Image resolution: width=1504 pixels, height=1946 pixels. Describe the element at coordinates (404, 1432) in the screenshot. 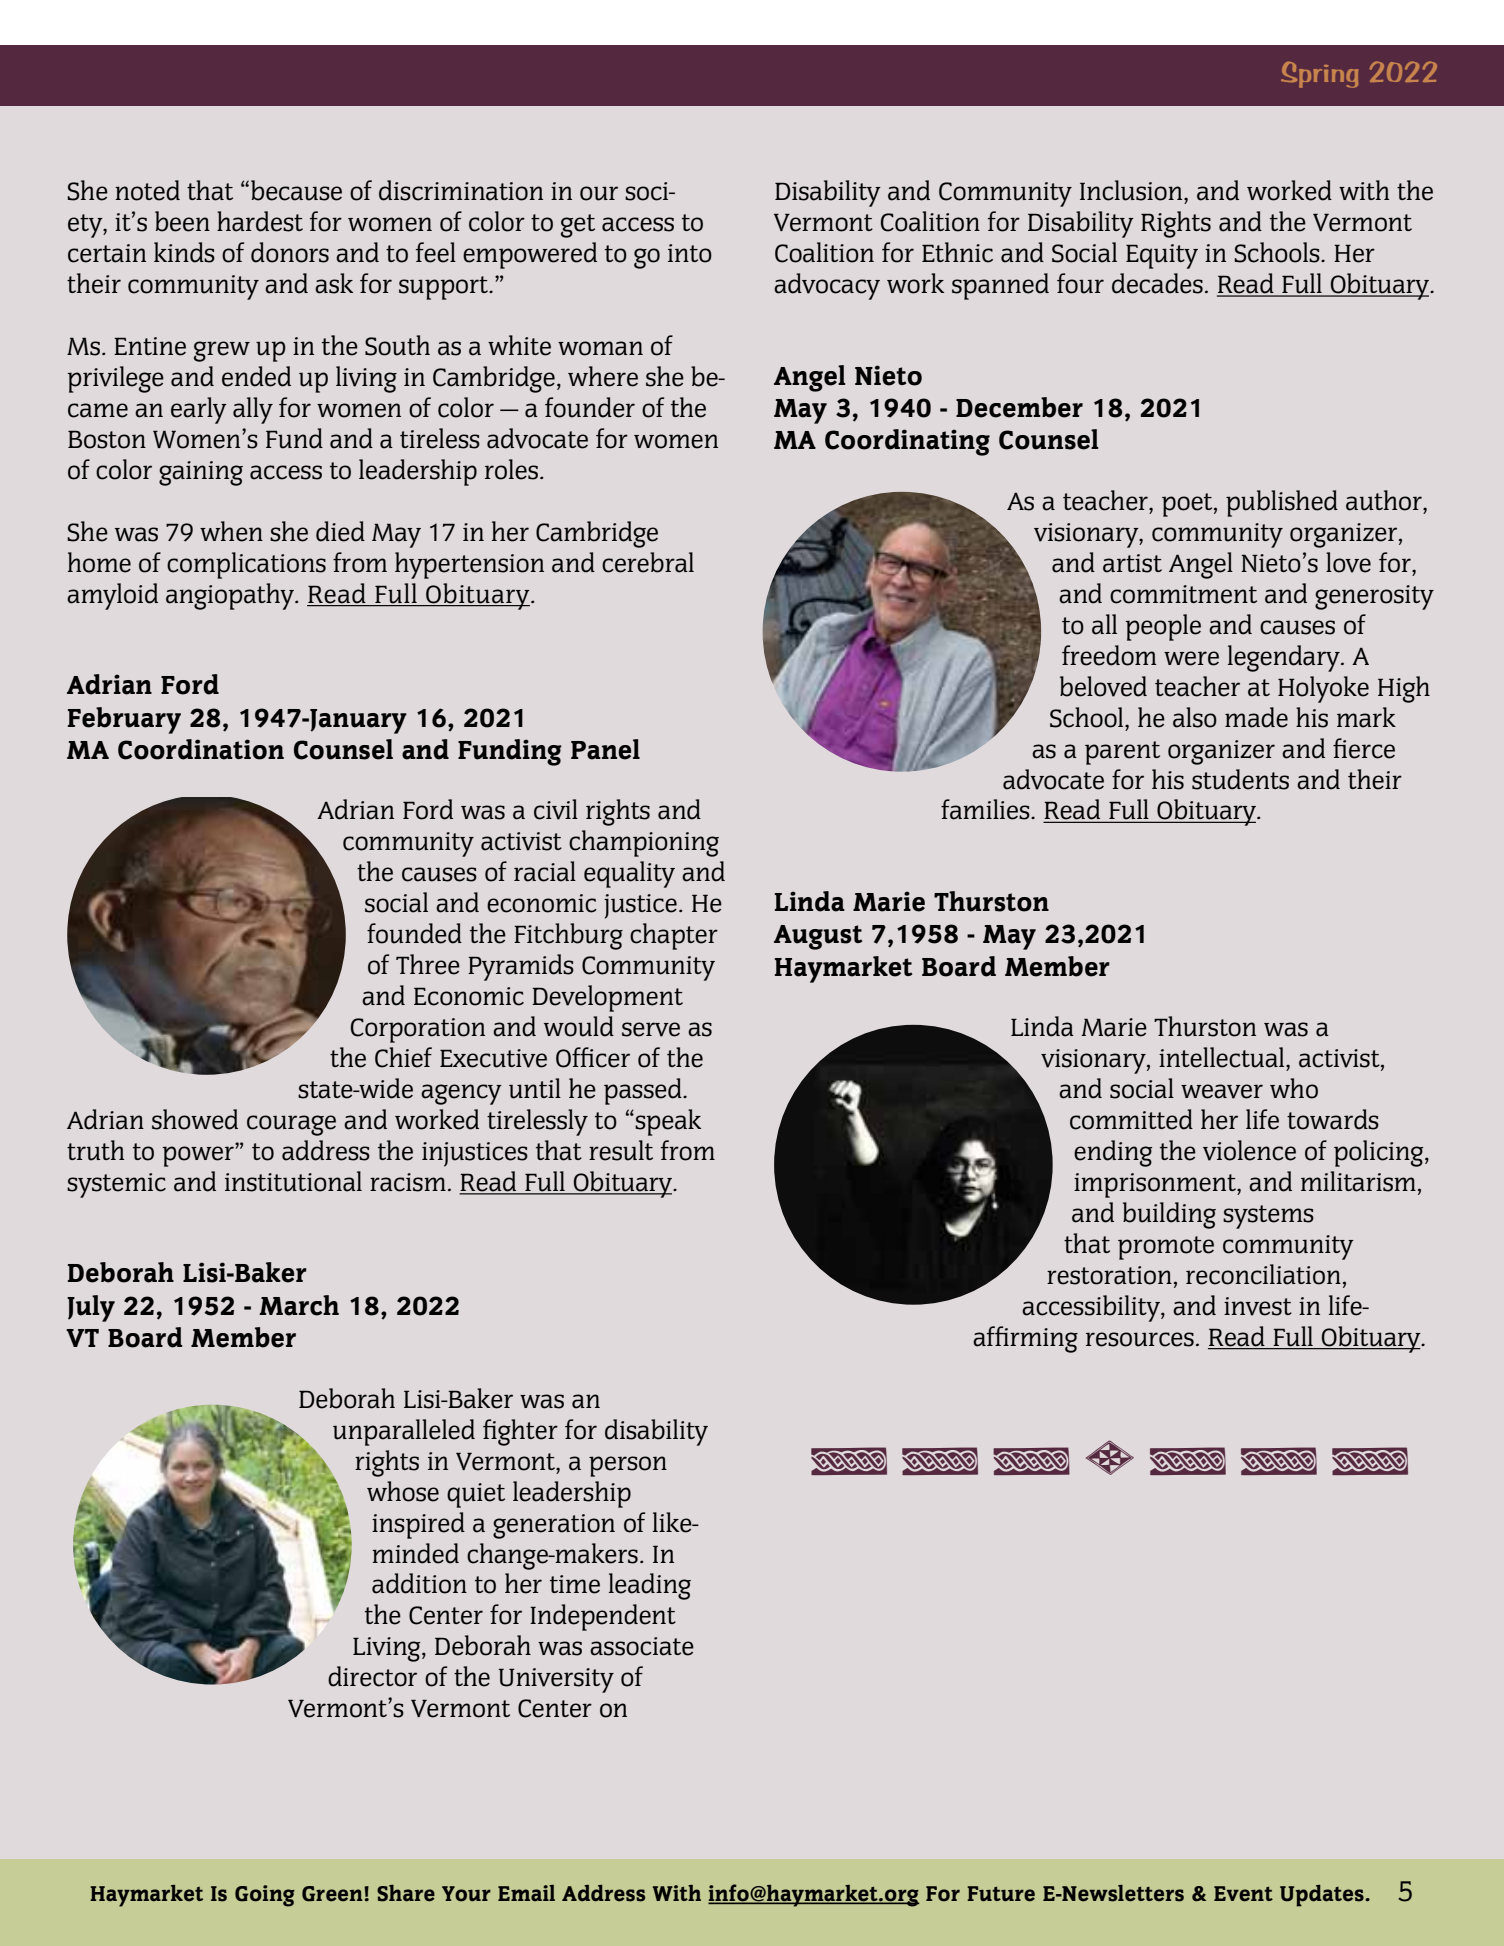

I see `unparalleled` at that location.
